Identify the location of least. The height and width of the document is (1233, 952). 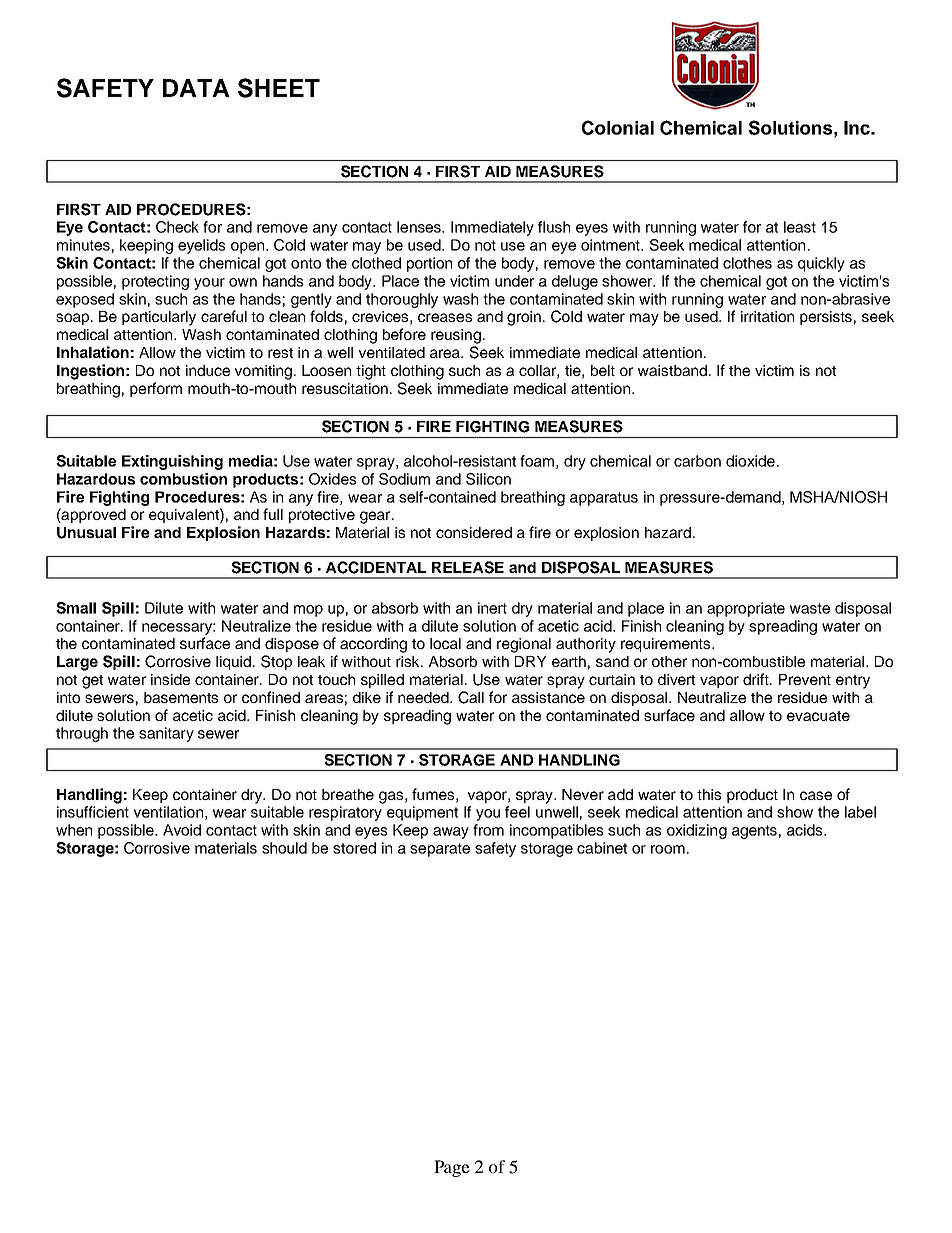
(800, 227).
